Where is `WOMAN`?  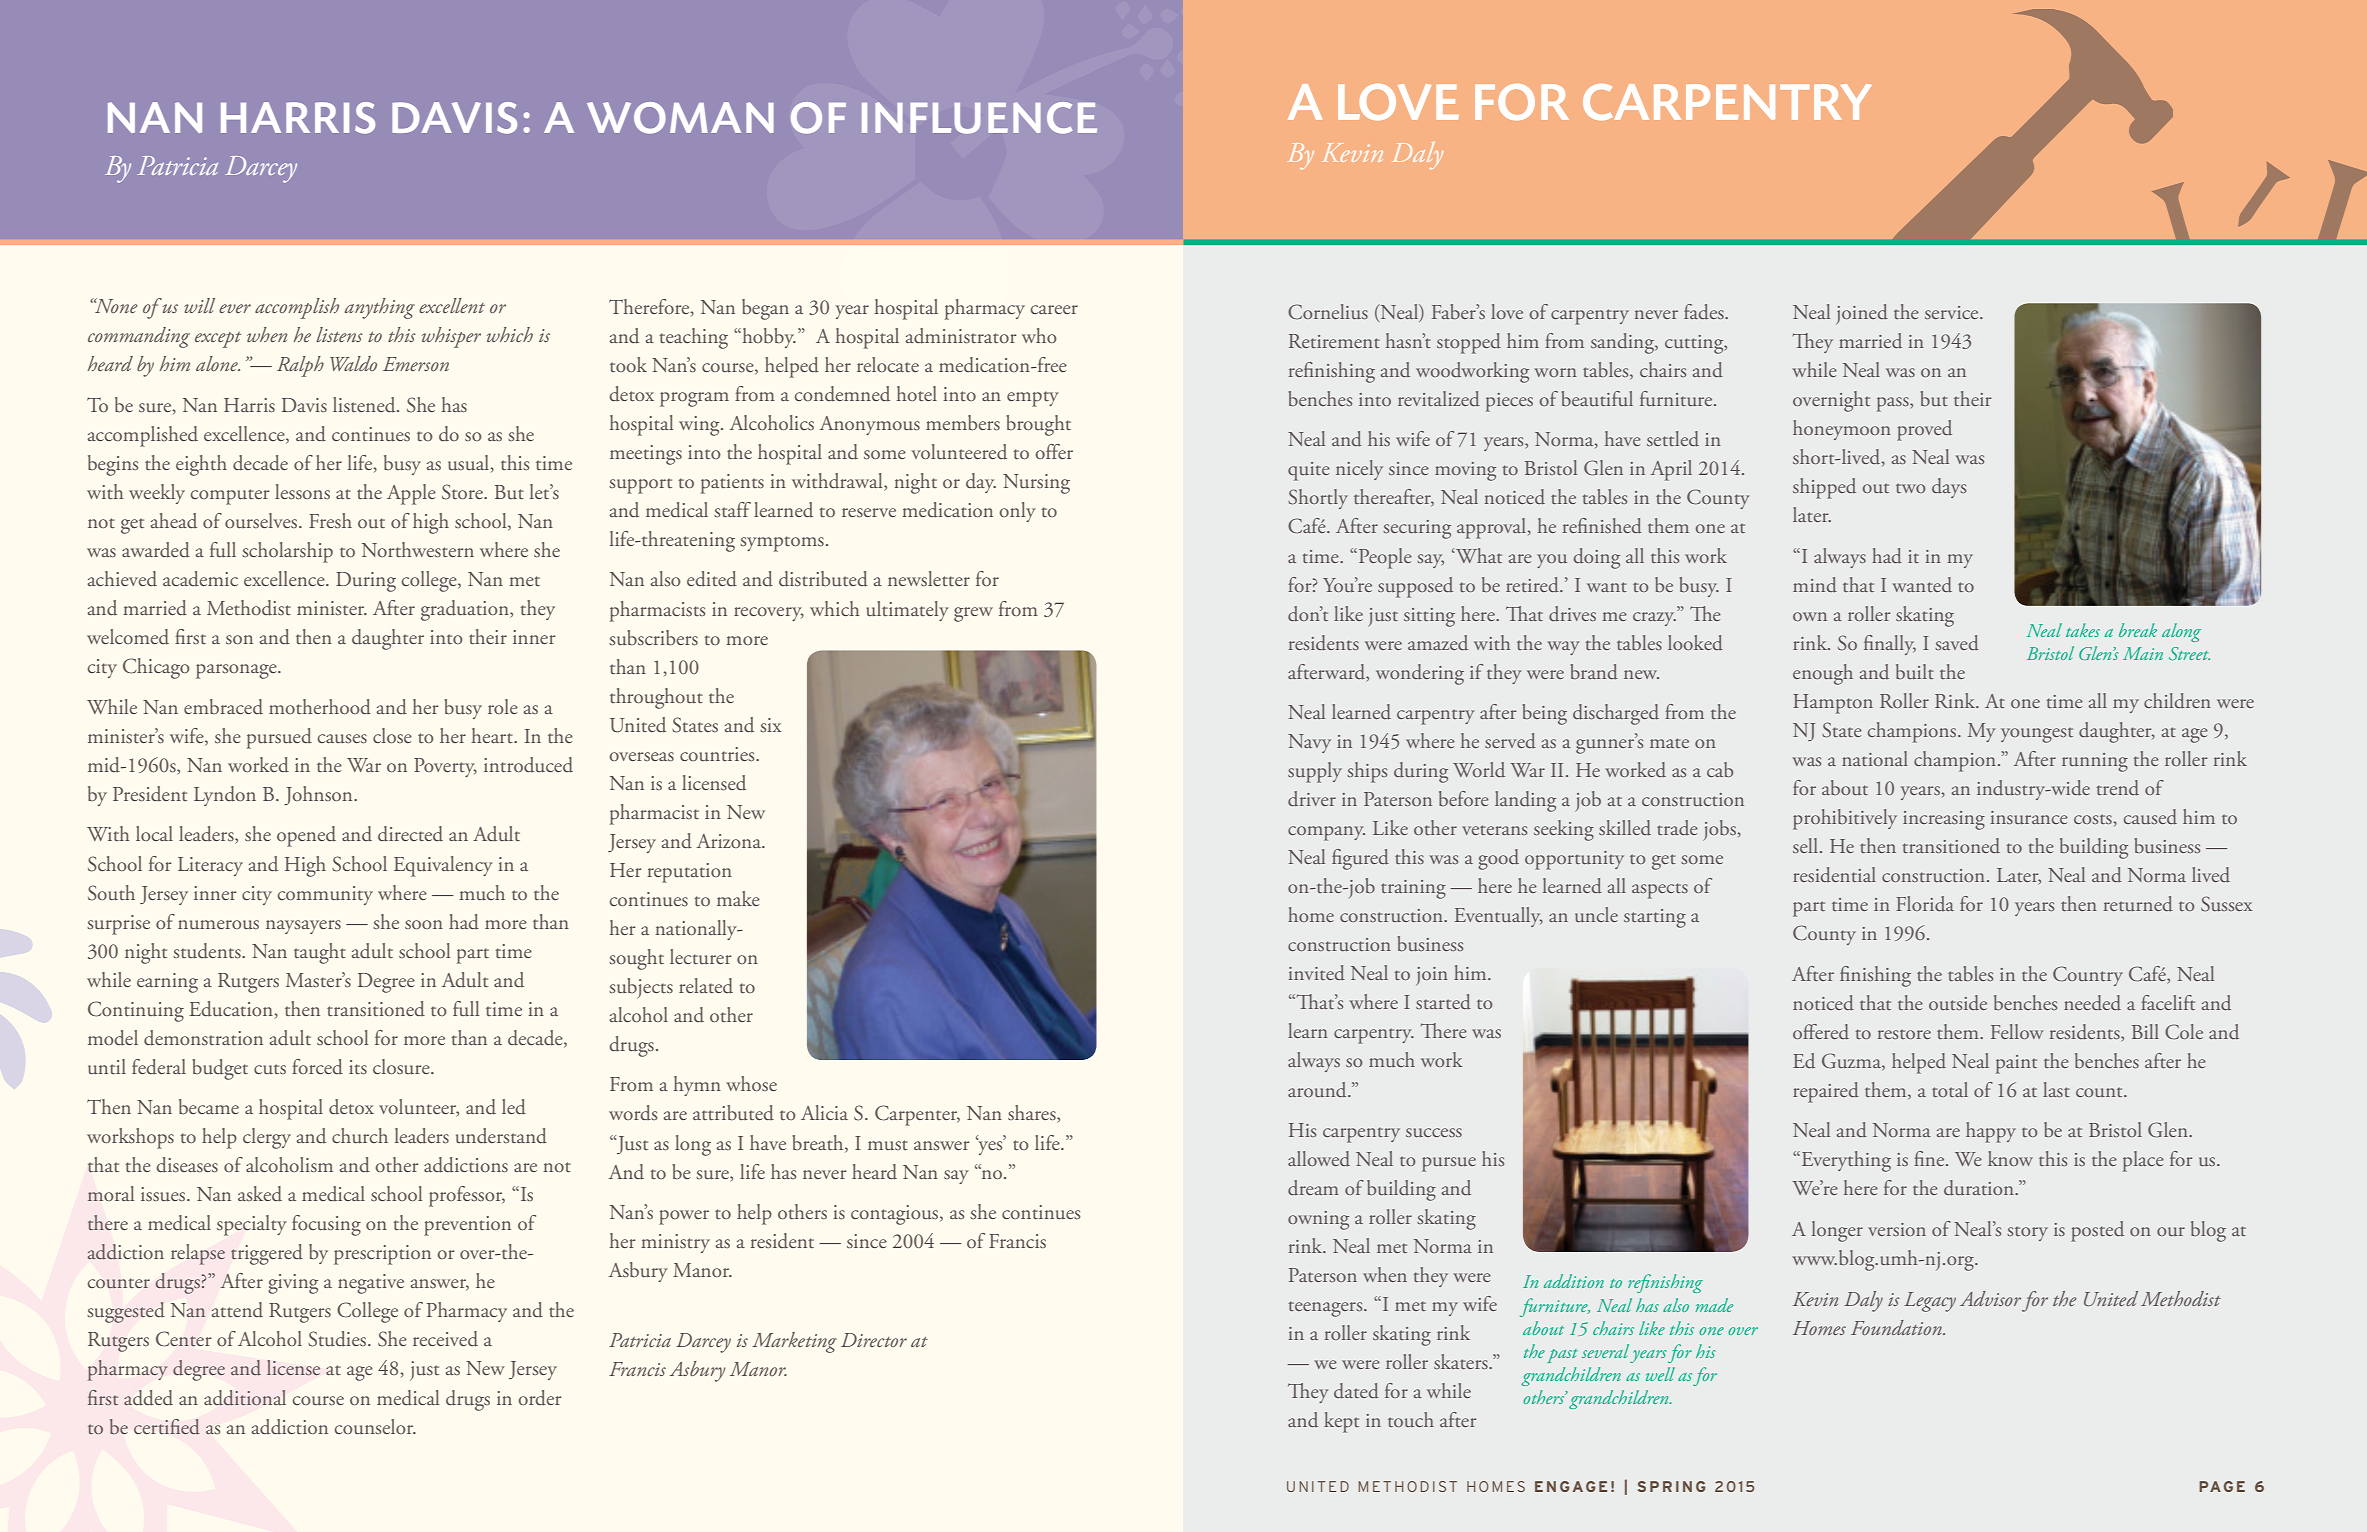
WOMAN is located at coordinates (680, 118).
